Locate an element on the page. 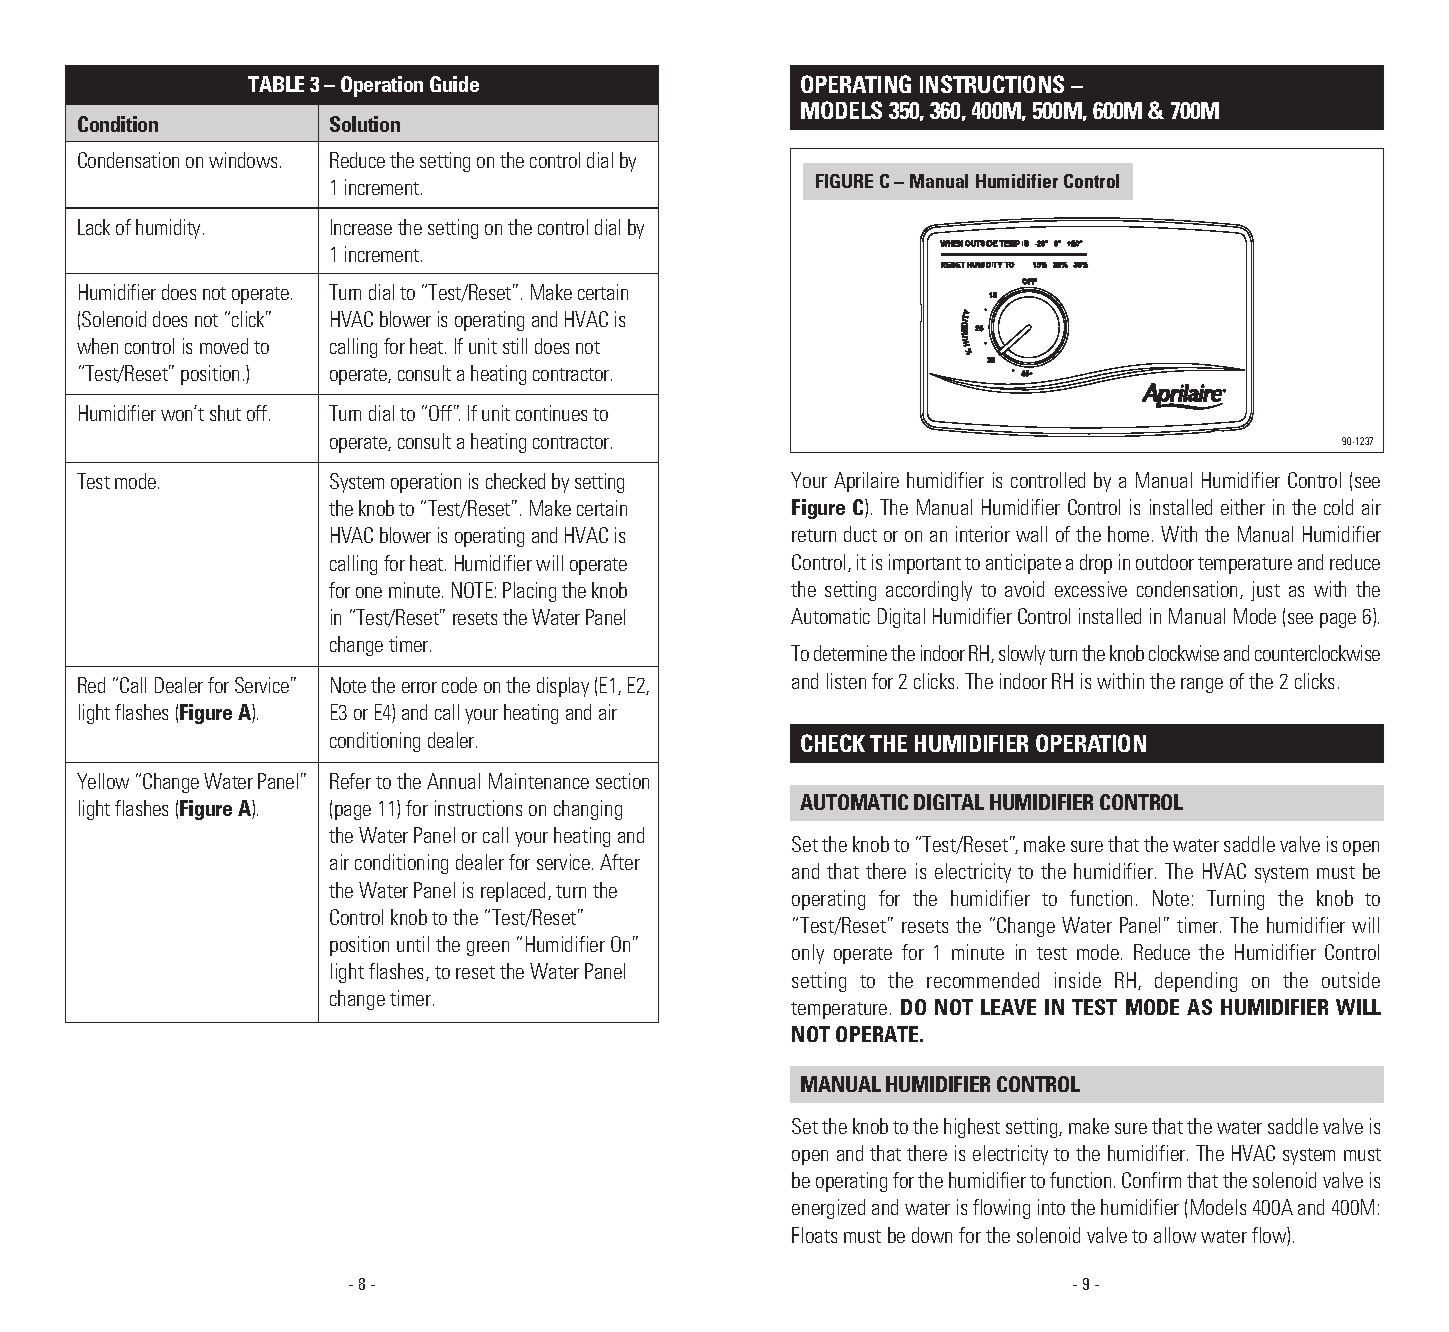 The width and height of the page is (1449, 1332). Refer is located at coordinates (350, 781).
